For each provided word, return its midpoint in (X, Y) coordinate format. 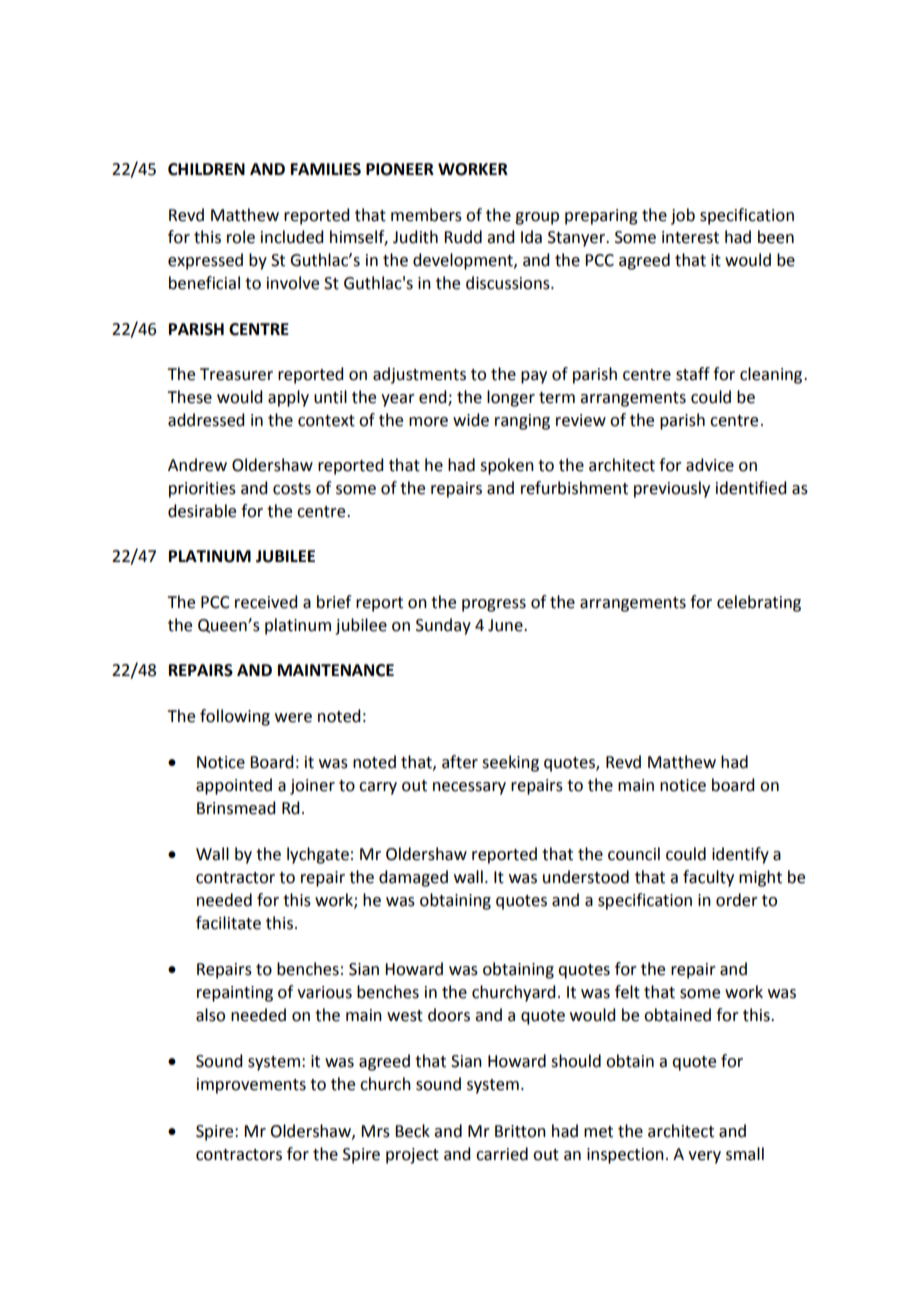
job (683, 216)
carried (502, 1154)
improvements (251, 1086)
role (241, 237)
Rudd (463, 237)
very (704, 1157)
